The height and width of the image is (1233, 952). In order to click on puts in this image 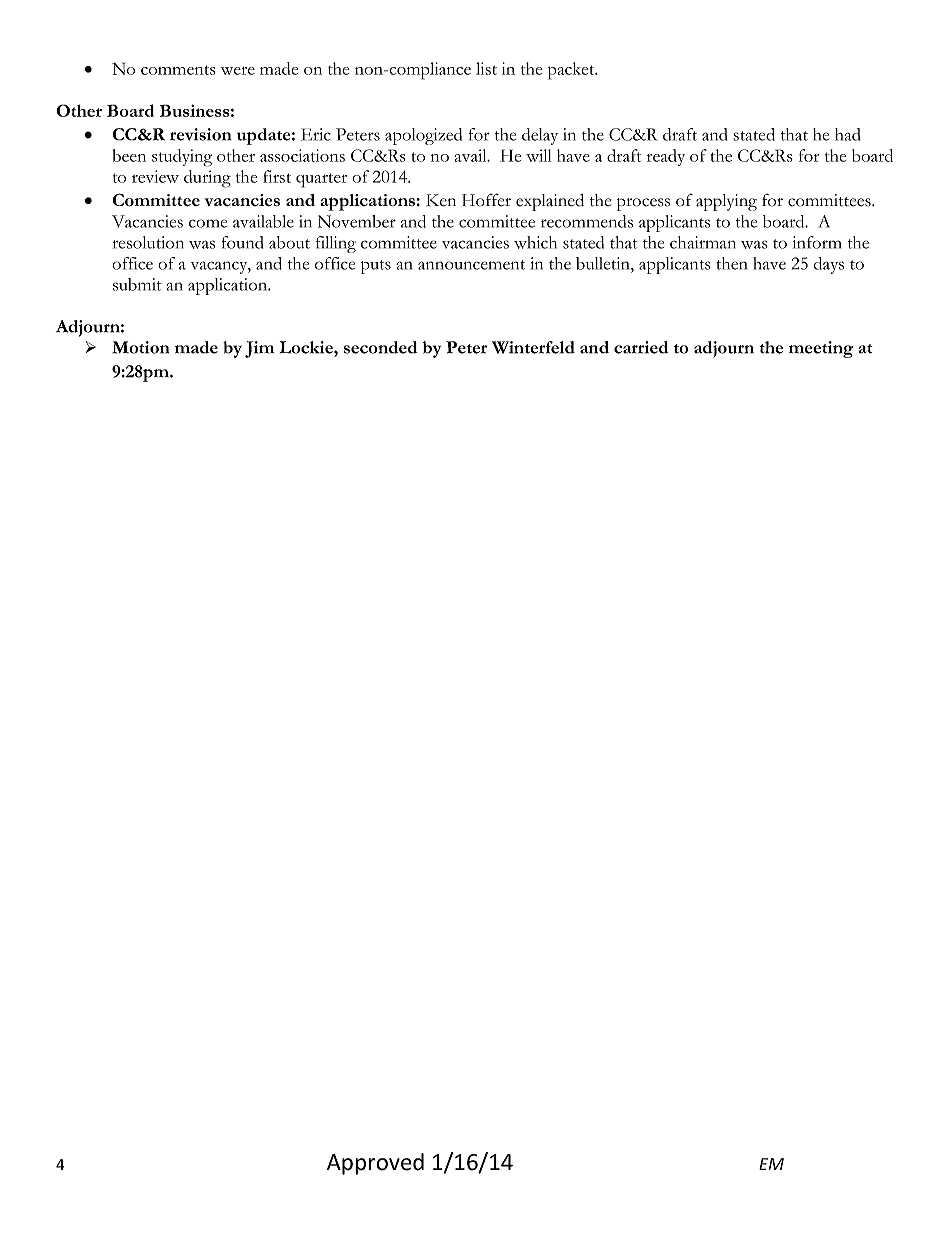, I will do `click(376, 267)`.
